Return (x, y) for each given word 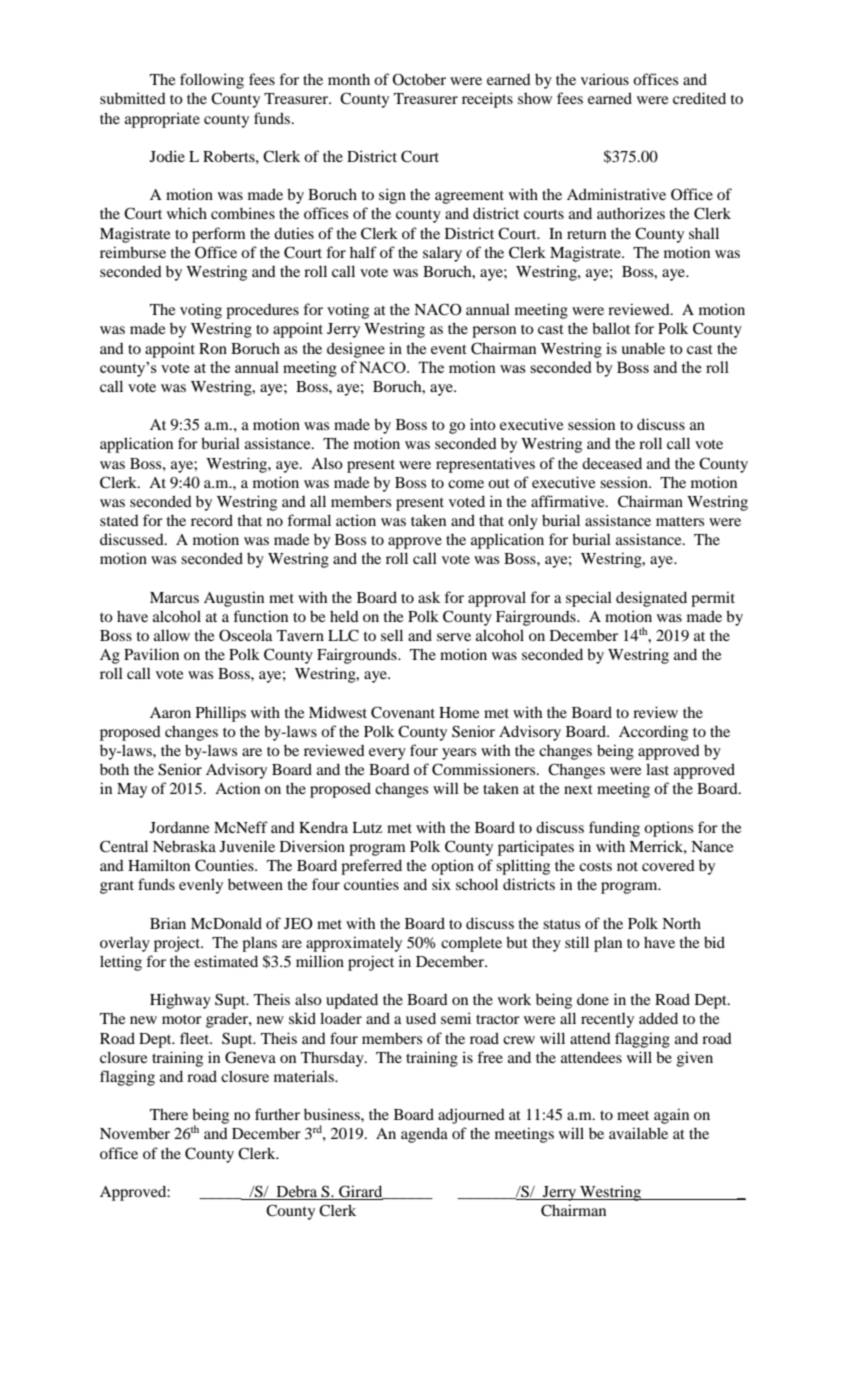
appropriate (162, 120)
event (449, 349)
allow (172, 635)
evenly (201, 886)
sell (392, 635)
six (441, 884)
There (169, 1114)
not (627, 866)
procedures (262, 311)
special (589, 599)
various (605, 79)
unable (643, 348)
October (419, 79)
